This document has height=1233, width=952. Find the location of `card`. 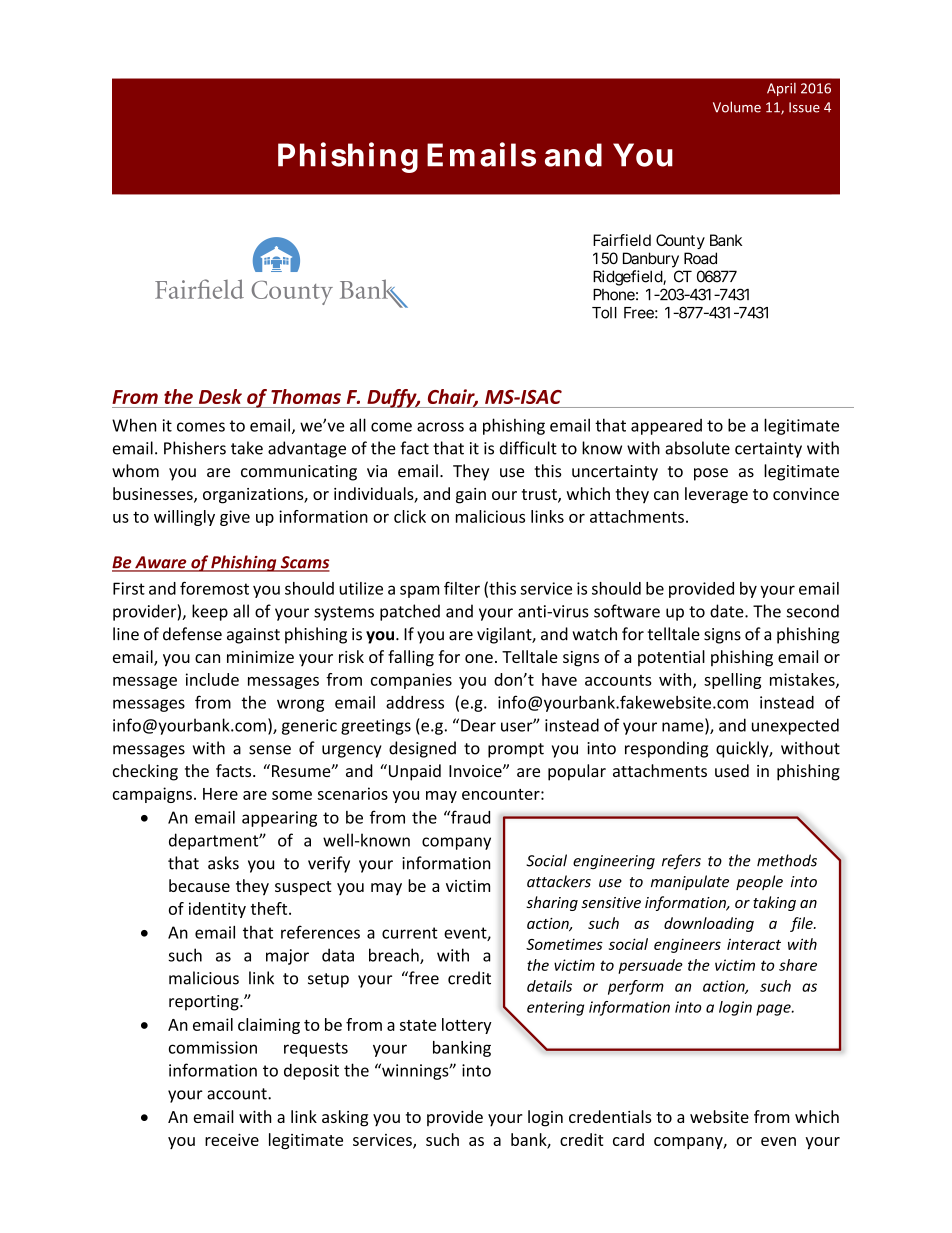

card is located at coordinates (628, 1139).
